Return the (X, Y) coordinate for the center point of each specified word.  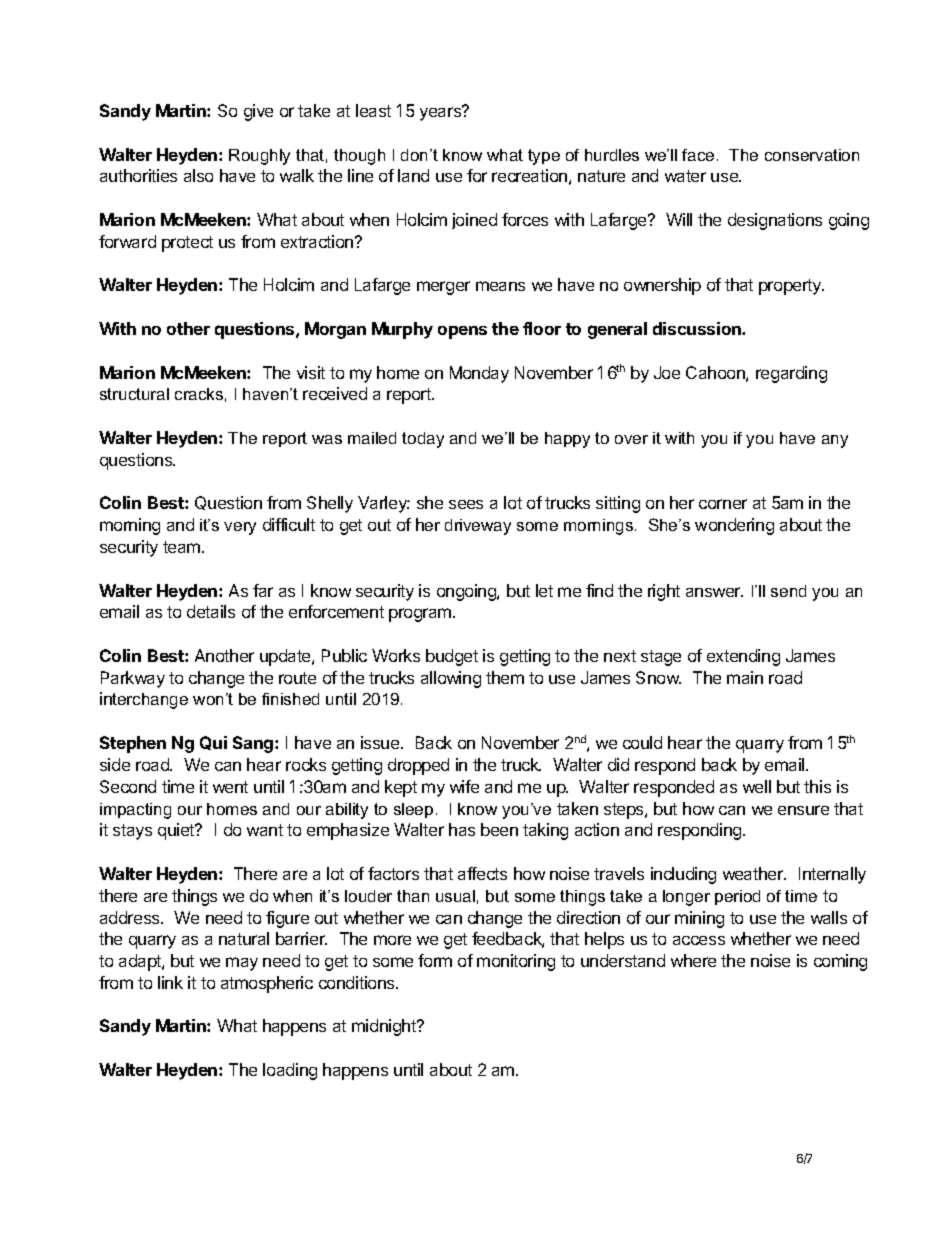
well (757, 786)
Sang (254, 744)
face (698, 155)
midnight (385, 1027)
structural (134, 394)
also (198, 175)
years (441, 113)
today (423, 440)
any (835, 441)
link (170, 982)
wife (464, 786)
